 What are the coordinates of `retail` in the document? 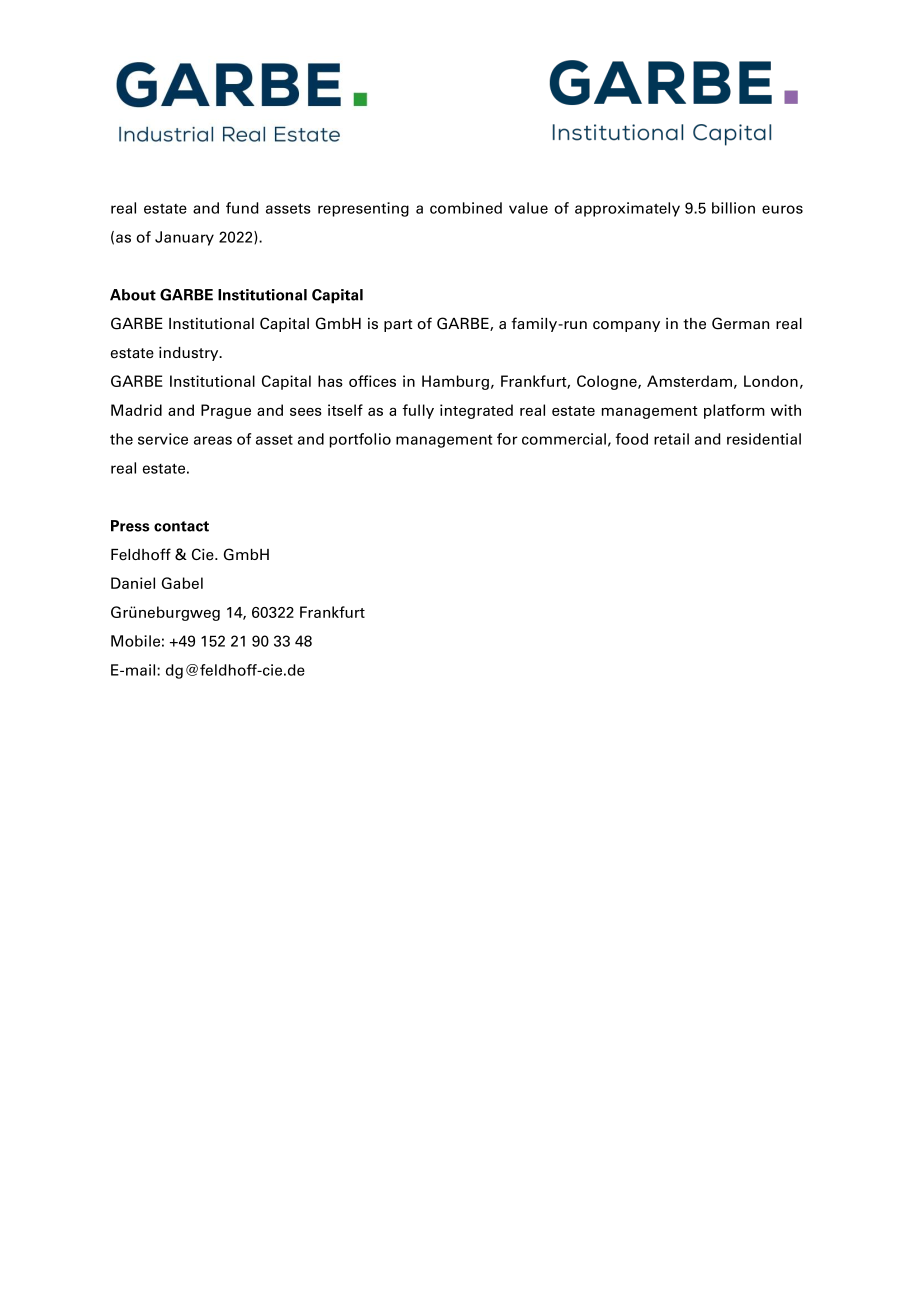 It's located at (671, 439).
